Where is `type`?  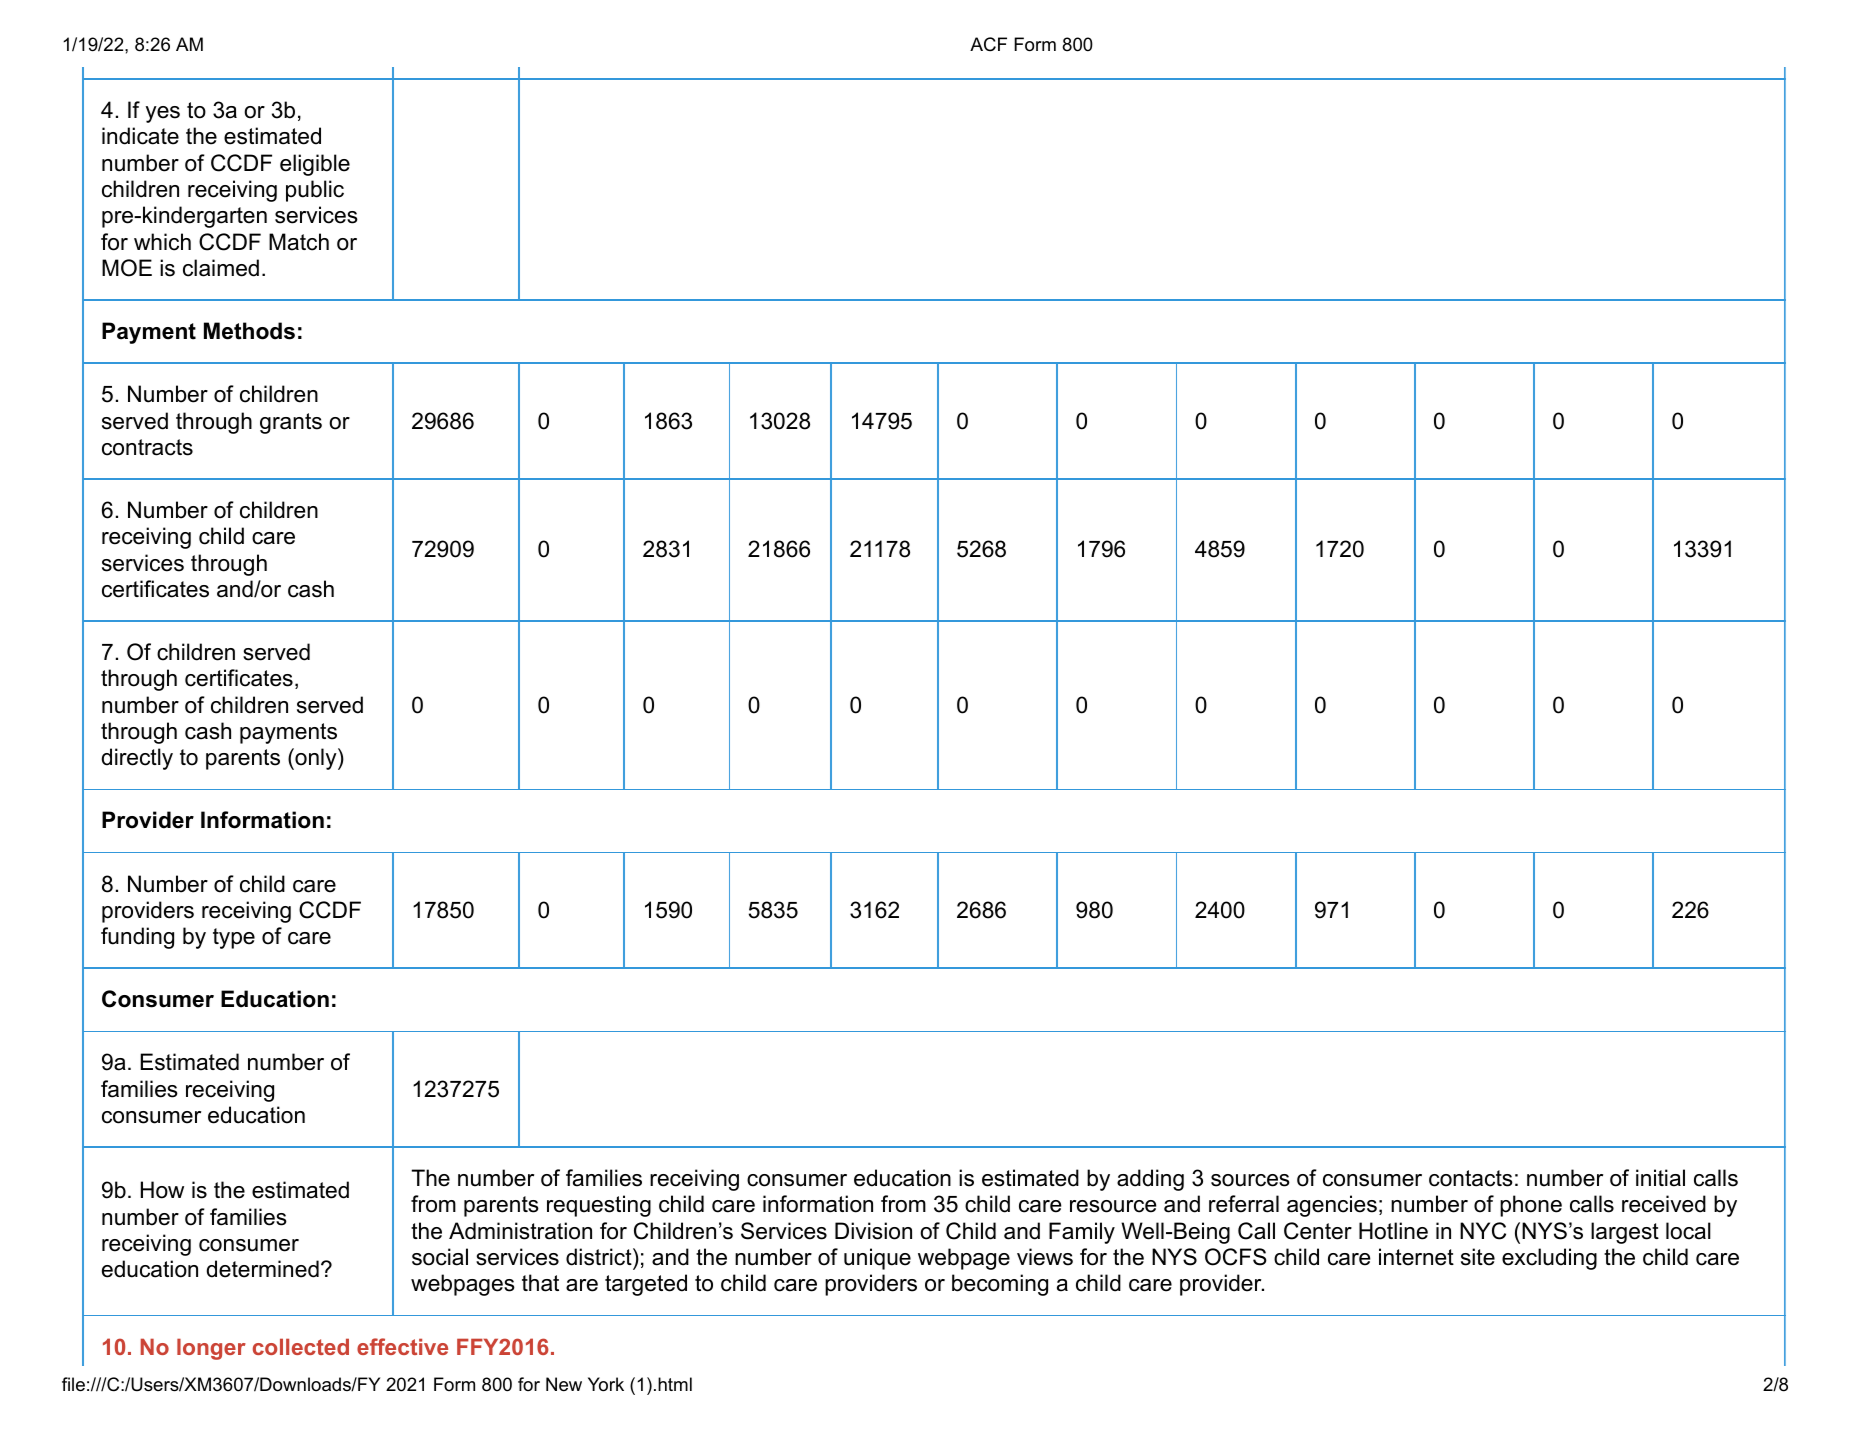
type is located at coordinates (234, 938).
